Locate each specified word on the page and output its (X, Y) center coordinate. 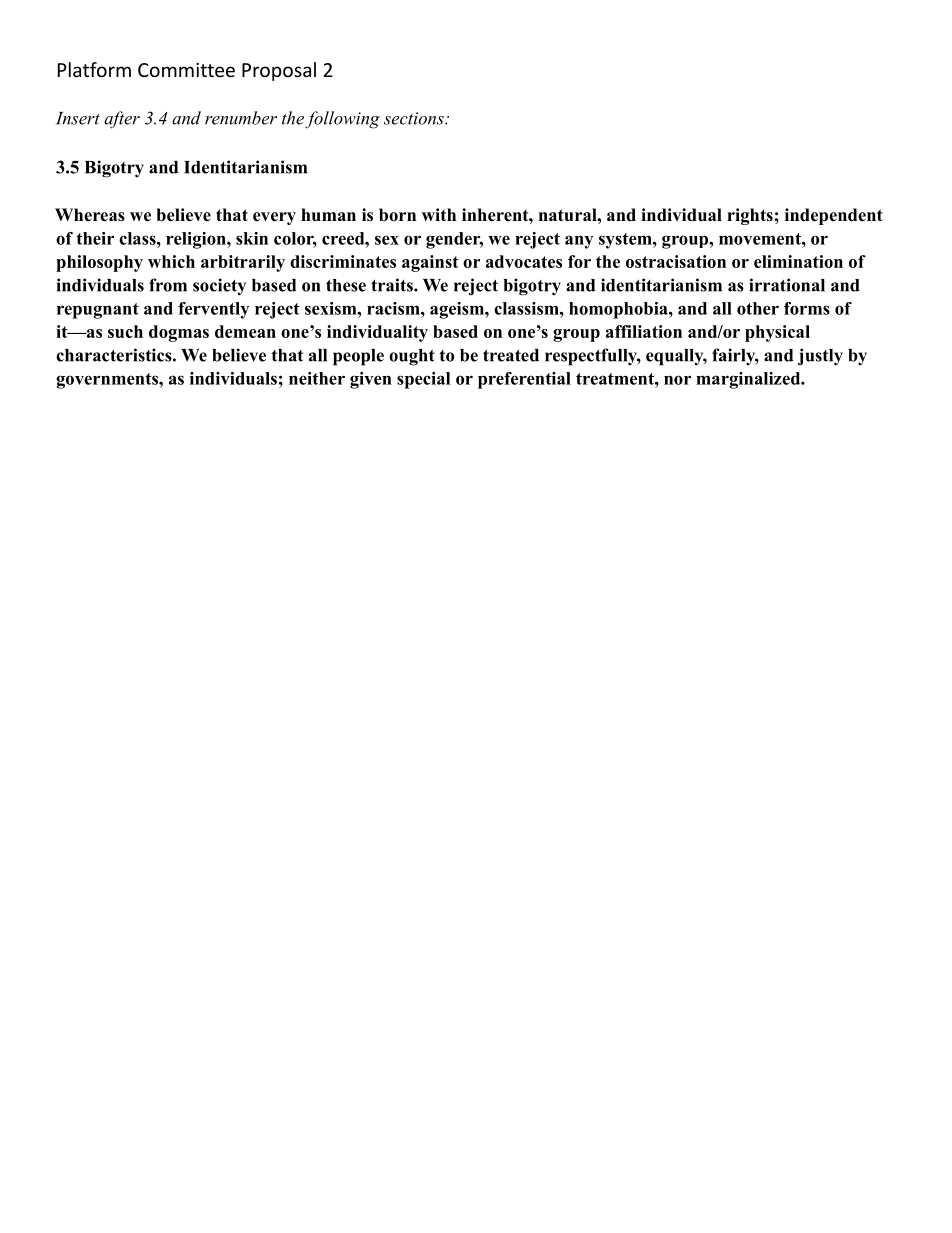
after (122, 120)
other (758, 308)
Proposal (279, 71)
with (439, 214)
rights (750, 216)
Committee (186, 70)
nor (677, 380)
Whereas (90, 215)
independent (834, 216)
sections (415, 118)
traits (393, 285)
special (423, 380)
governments (108, 381)
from (168, 285)
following (342, 120)
